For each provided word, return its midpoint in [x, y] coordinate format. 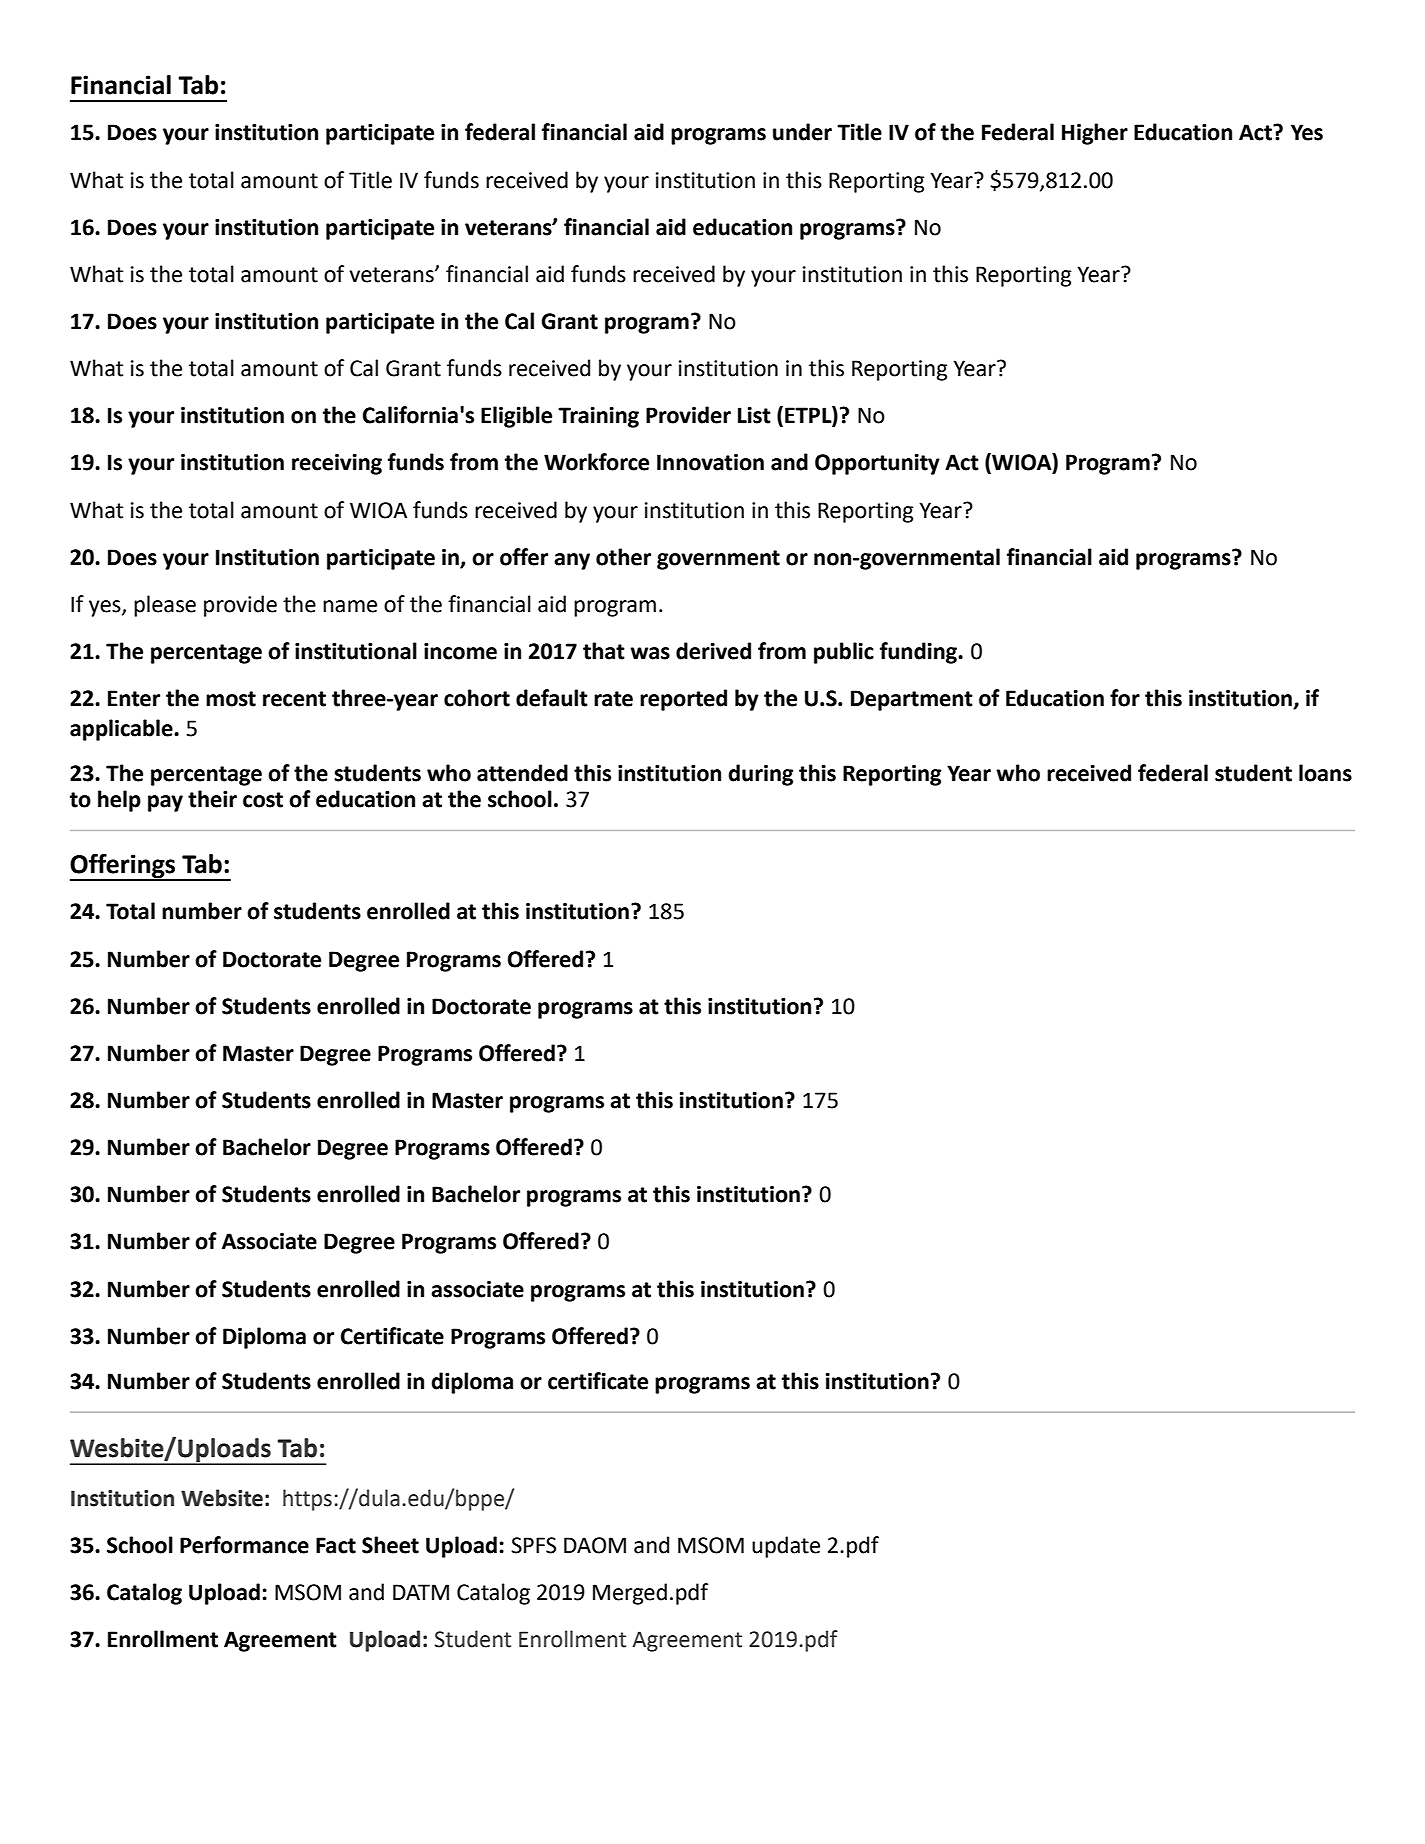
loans [1325, 773]
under [802, 132]
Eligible [516, 417]
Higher [1095, 134]
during [761, 775]
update [786, 1547]
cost [263, 800]
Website [222, 1498]
